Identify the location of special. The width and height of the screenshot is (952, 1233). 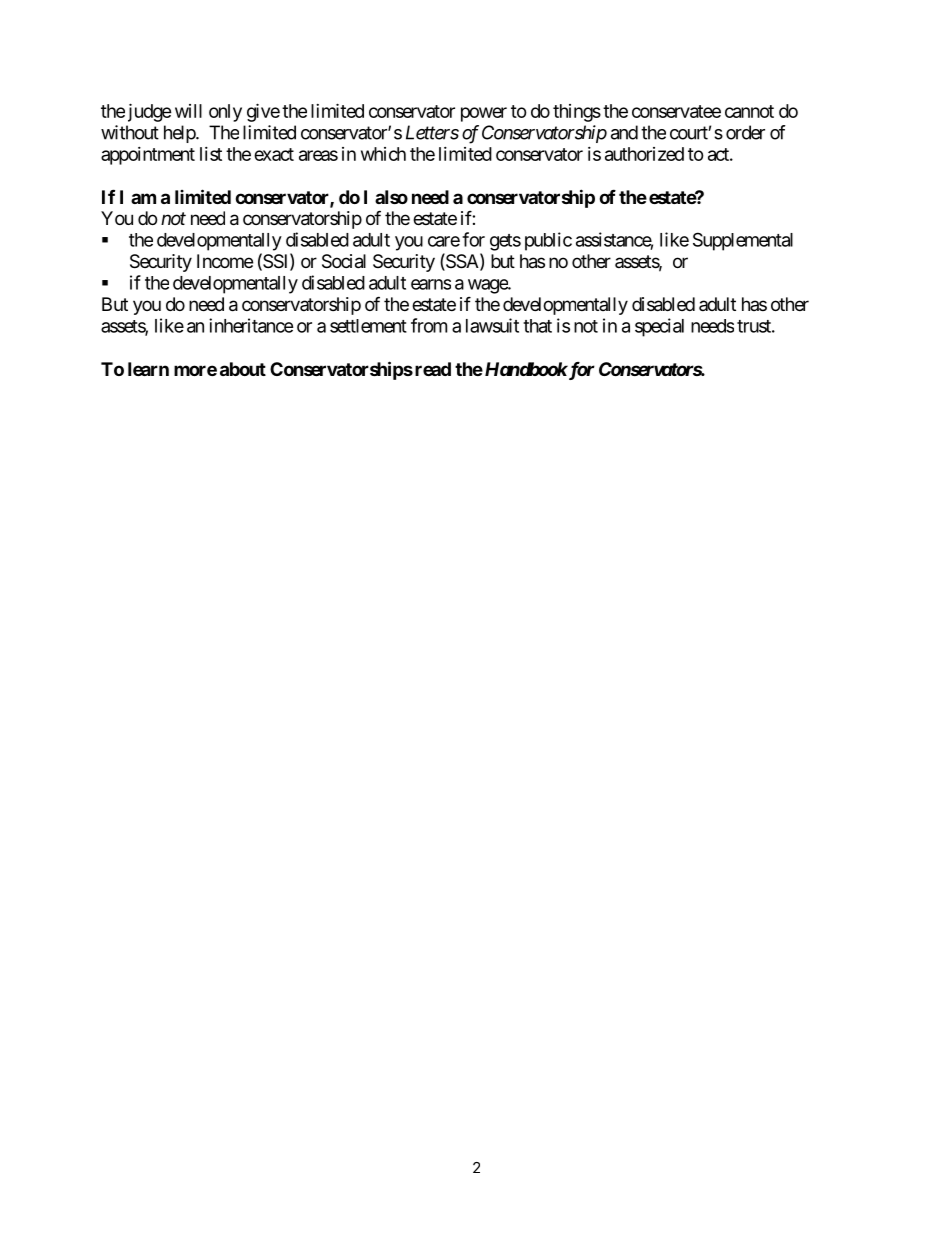
(659, 327).
